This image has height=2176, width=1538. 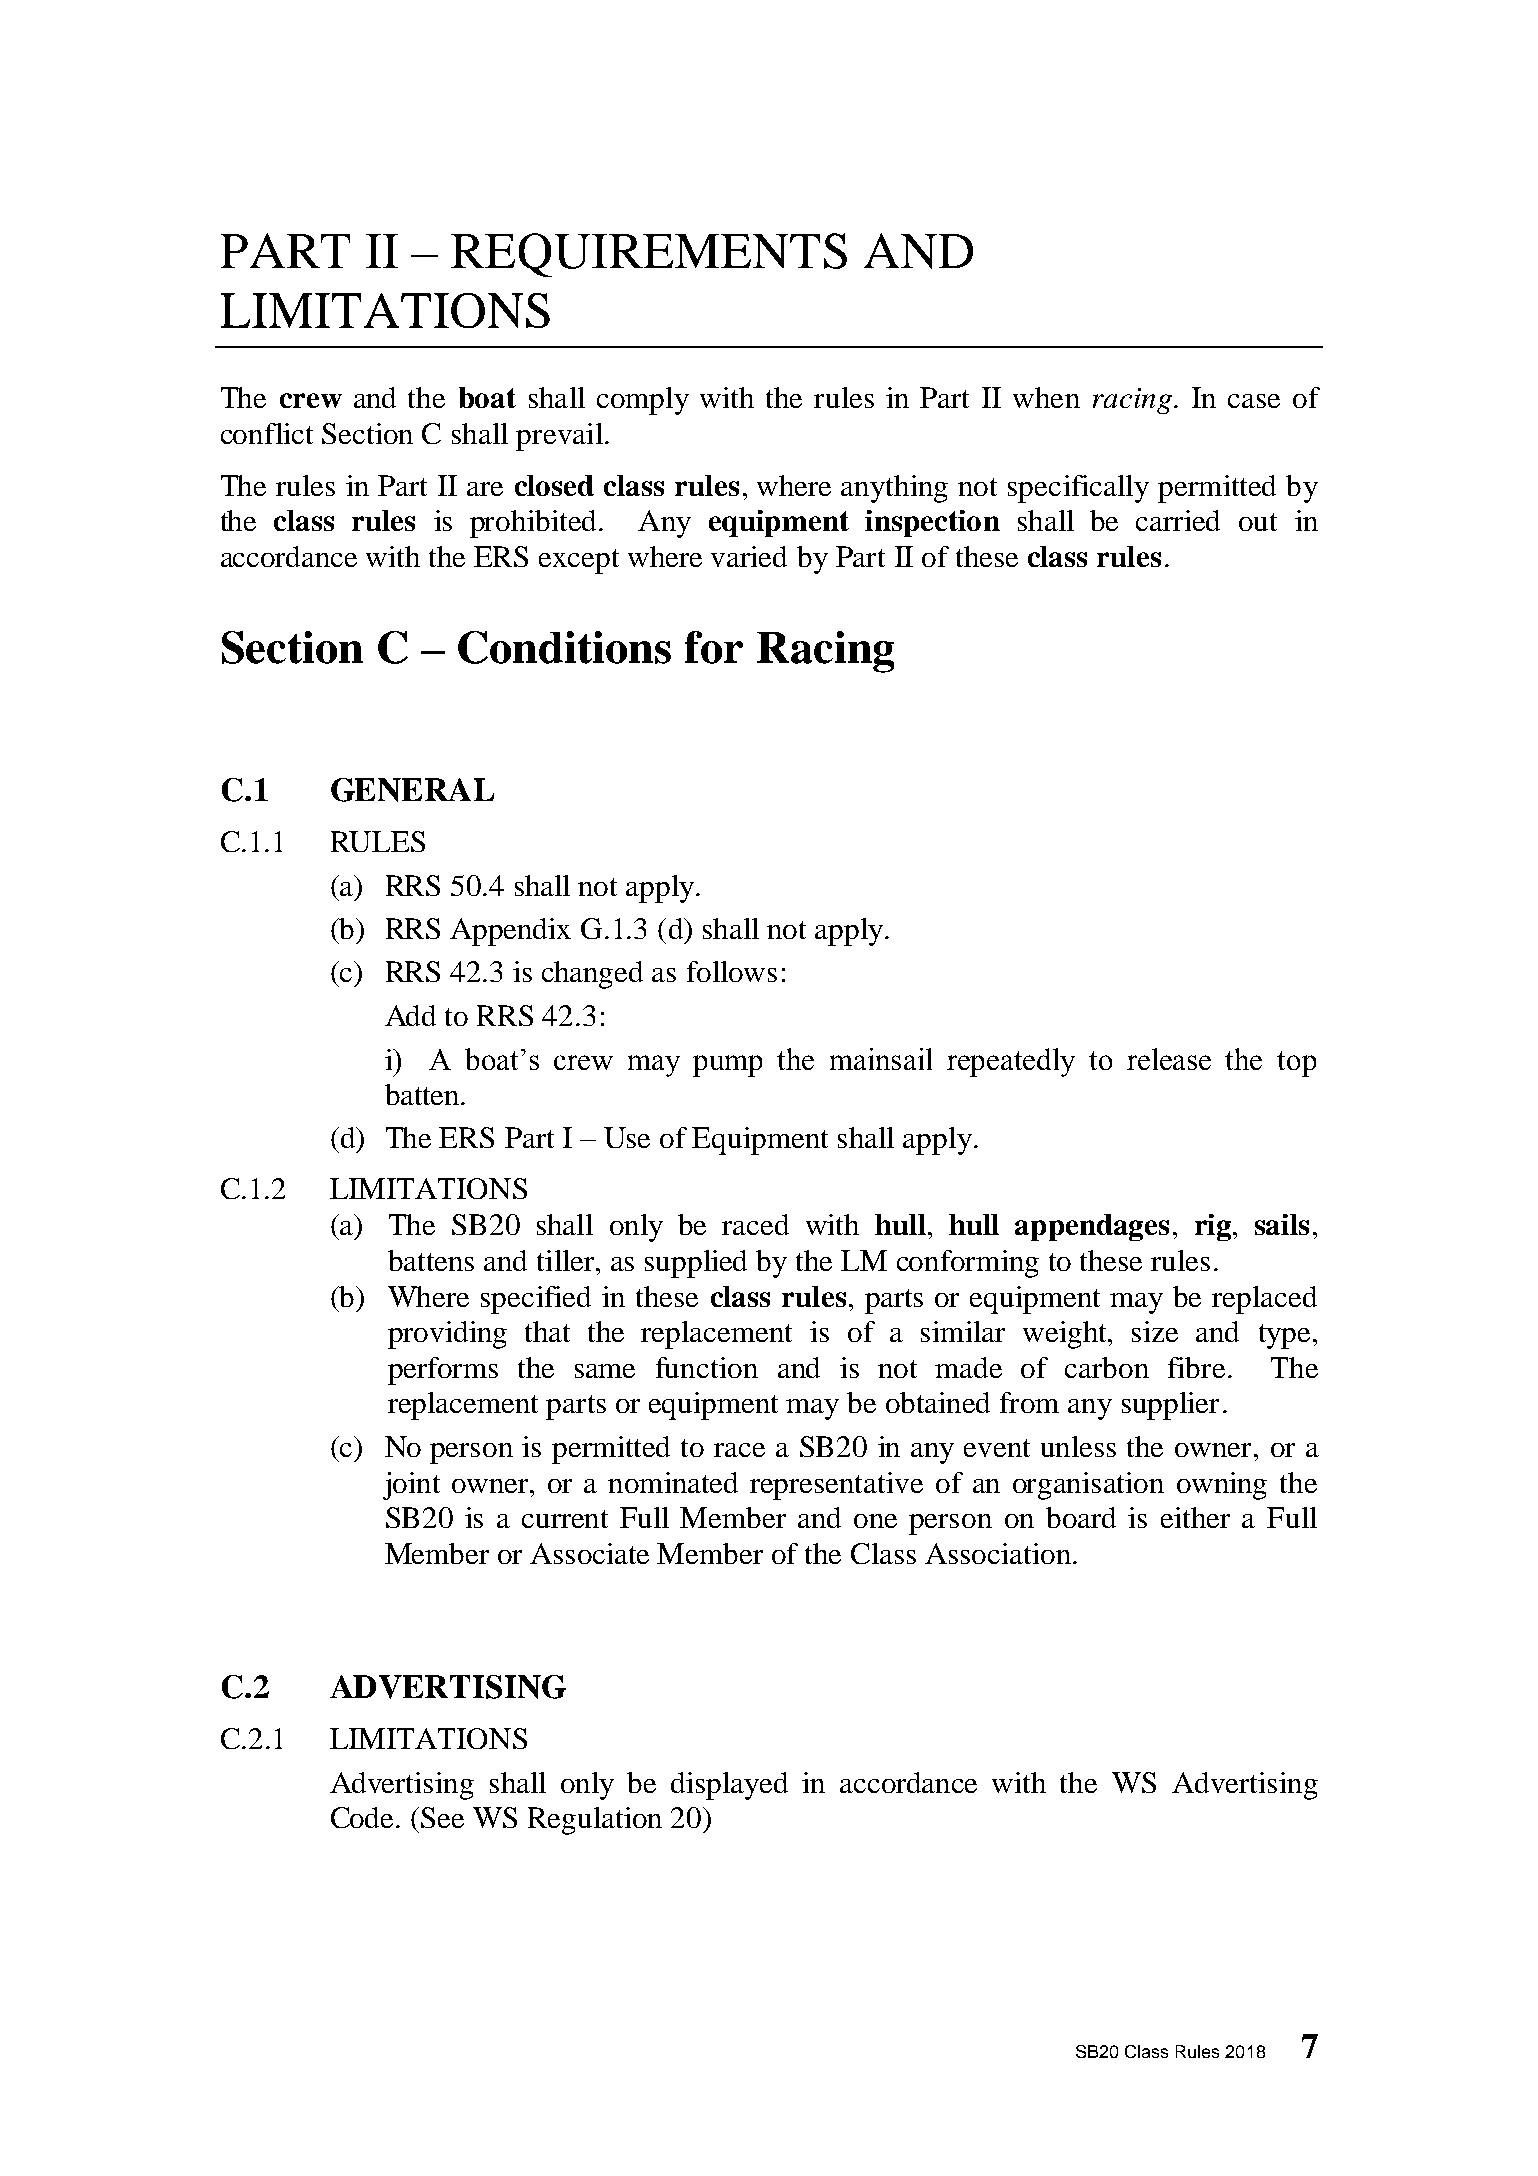 What do you see at coordinates (1169, 1059) in the image?
I see `release` at bounding box center [1169, 1059].
